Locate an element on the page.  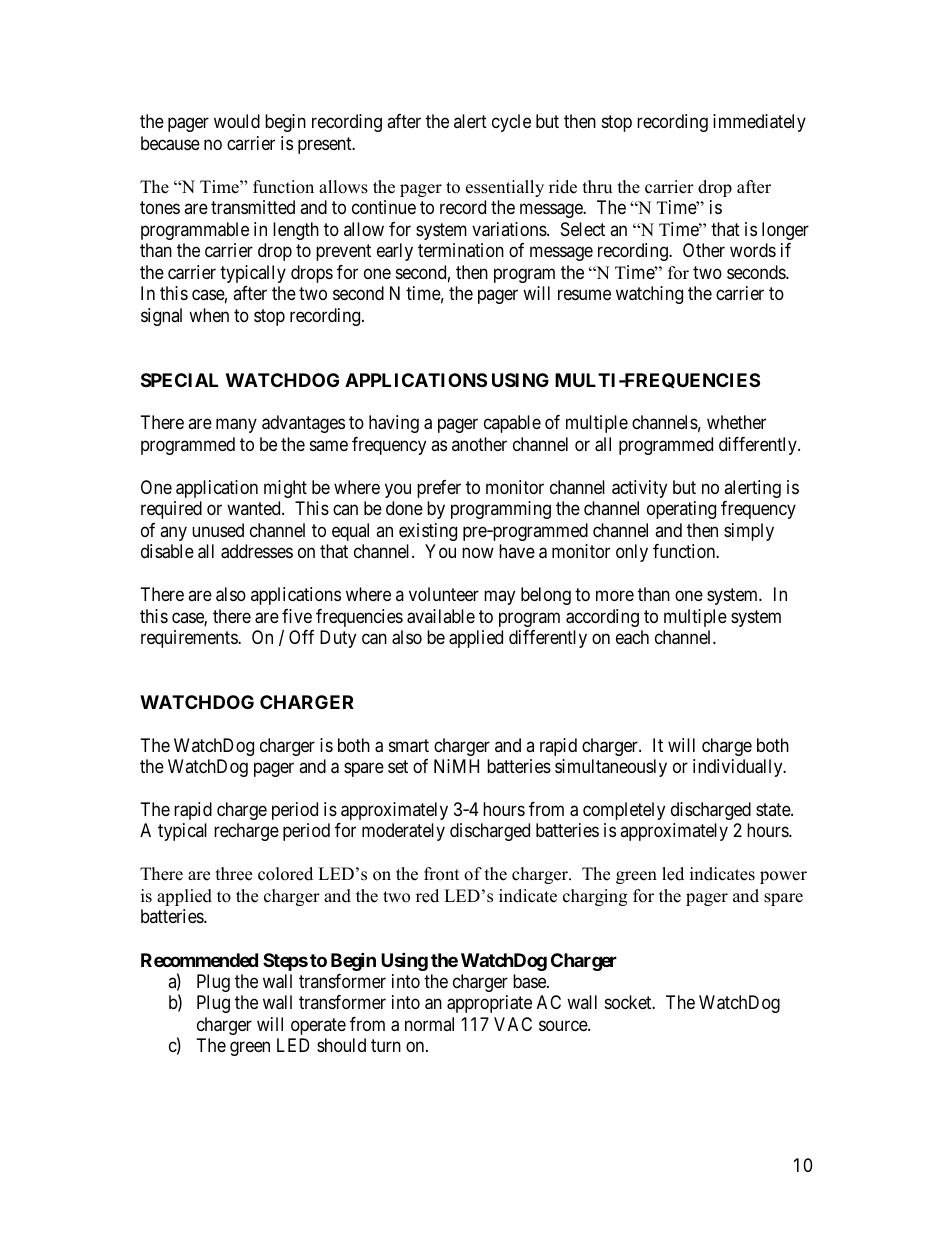
cycle is located at coordinates (511, 123).
